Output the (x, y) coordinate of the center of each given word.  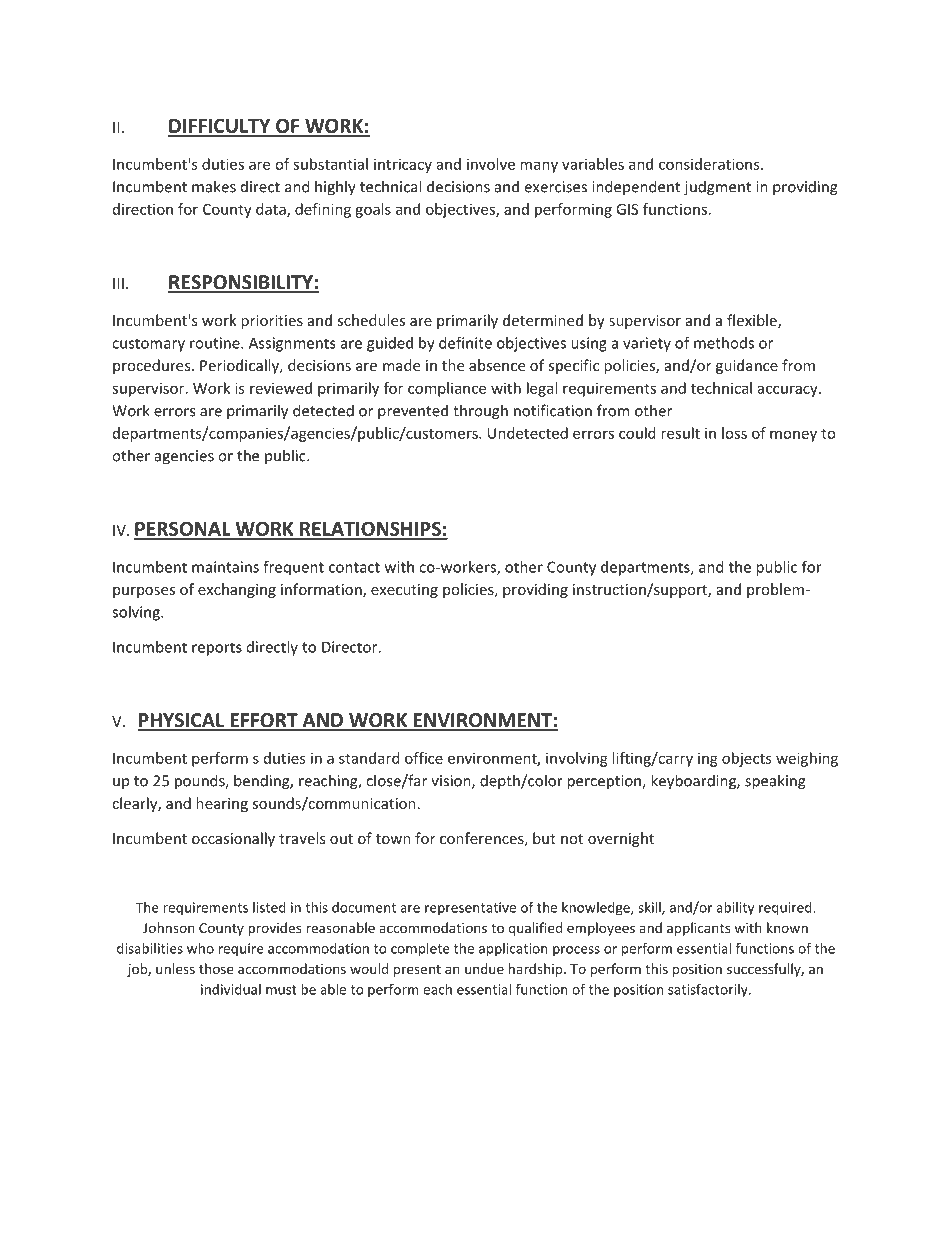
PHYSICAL (182, 721)
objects (746, 759)
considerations (710, 164)
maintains (225, 567)
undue (484, 968)
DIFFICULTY (220, 127)
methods (724, 343)
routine (216, 343)
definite (465, 343)
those (216, 968)
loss (734, 433)
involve (491, 164)
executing (404, 591)
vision (452, 782)
